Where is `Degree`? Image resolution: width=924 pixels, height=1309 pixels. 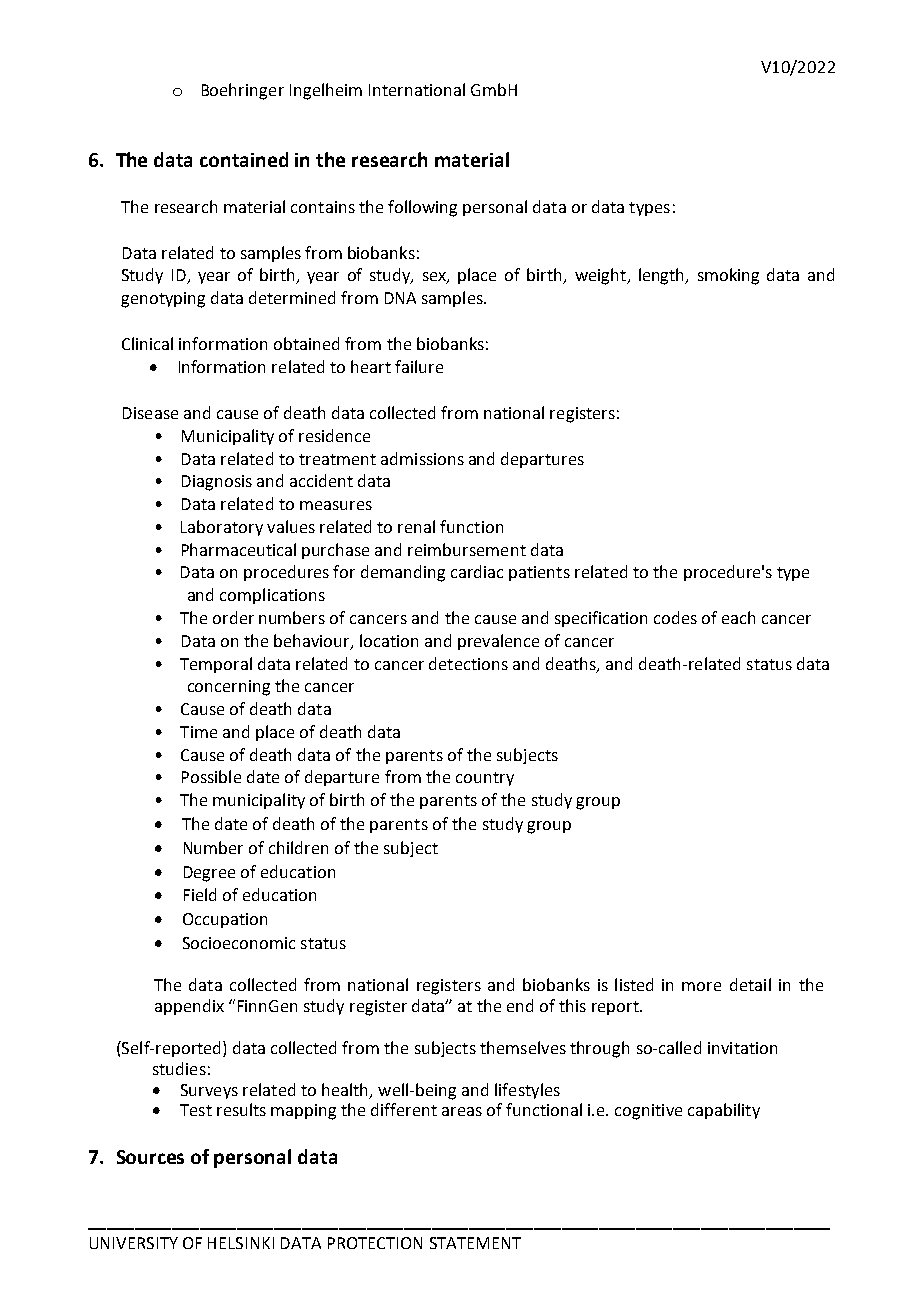 Degree is located at coordinates (209, 874).
